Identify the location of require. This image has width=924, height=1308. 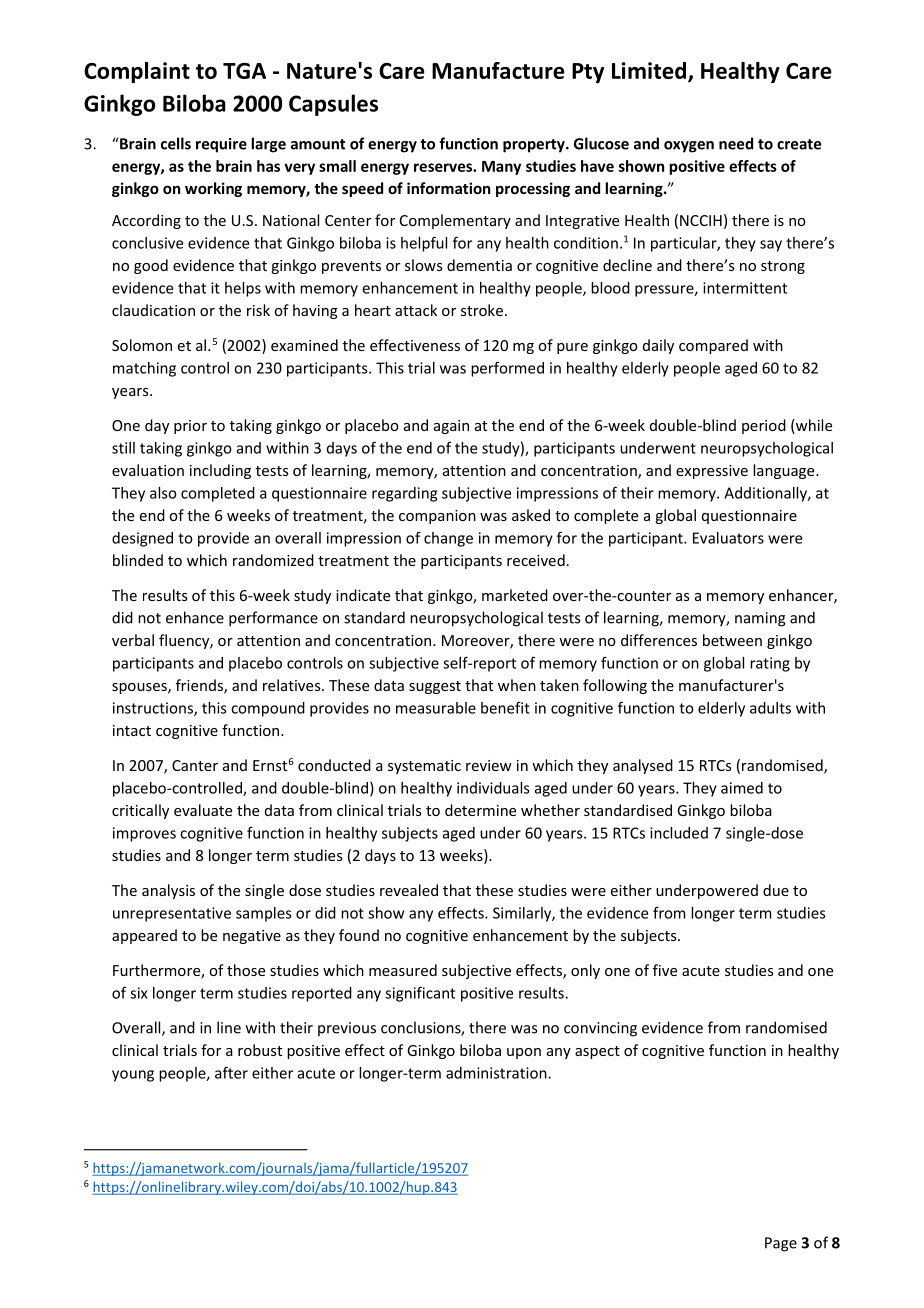
(221, 145).
